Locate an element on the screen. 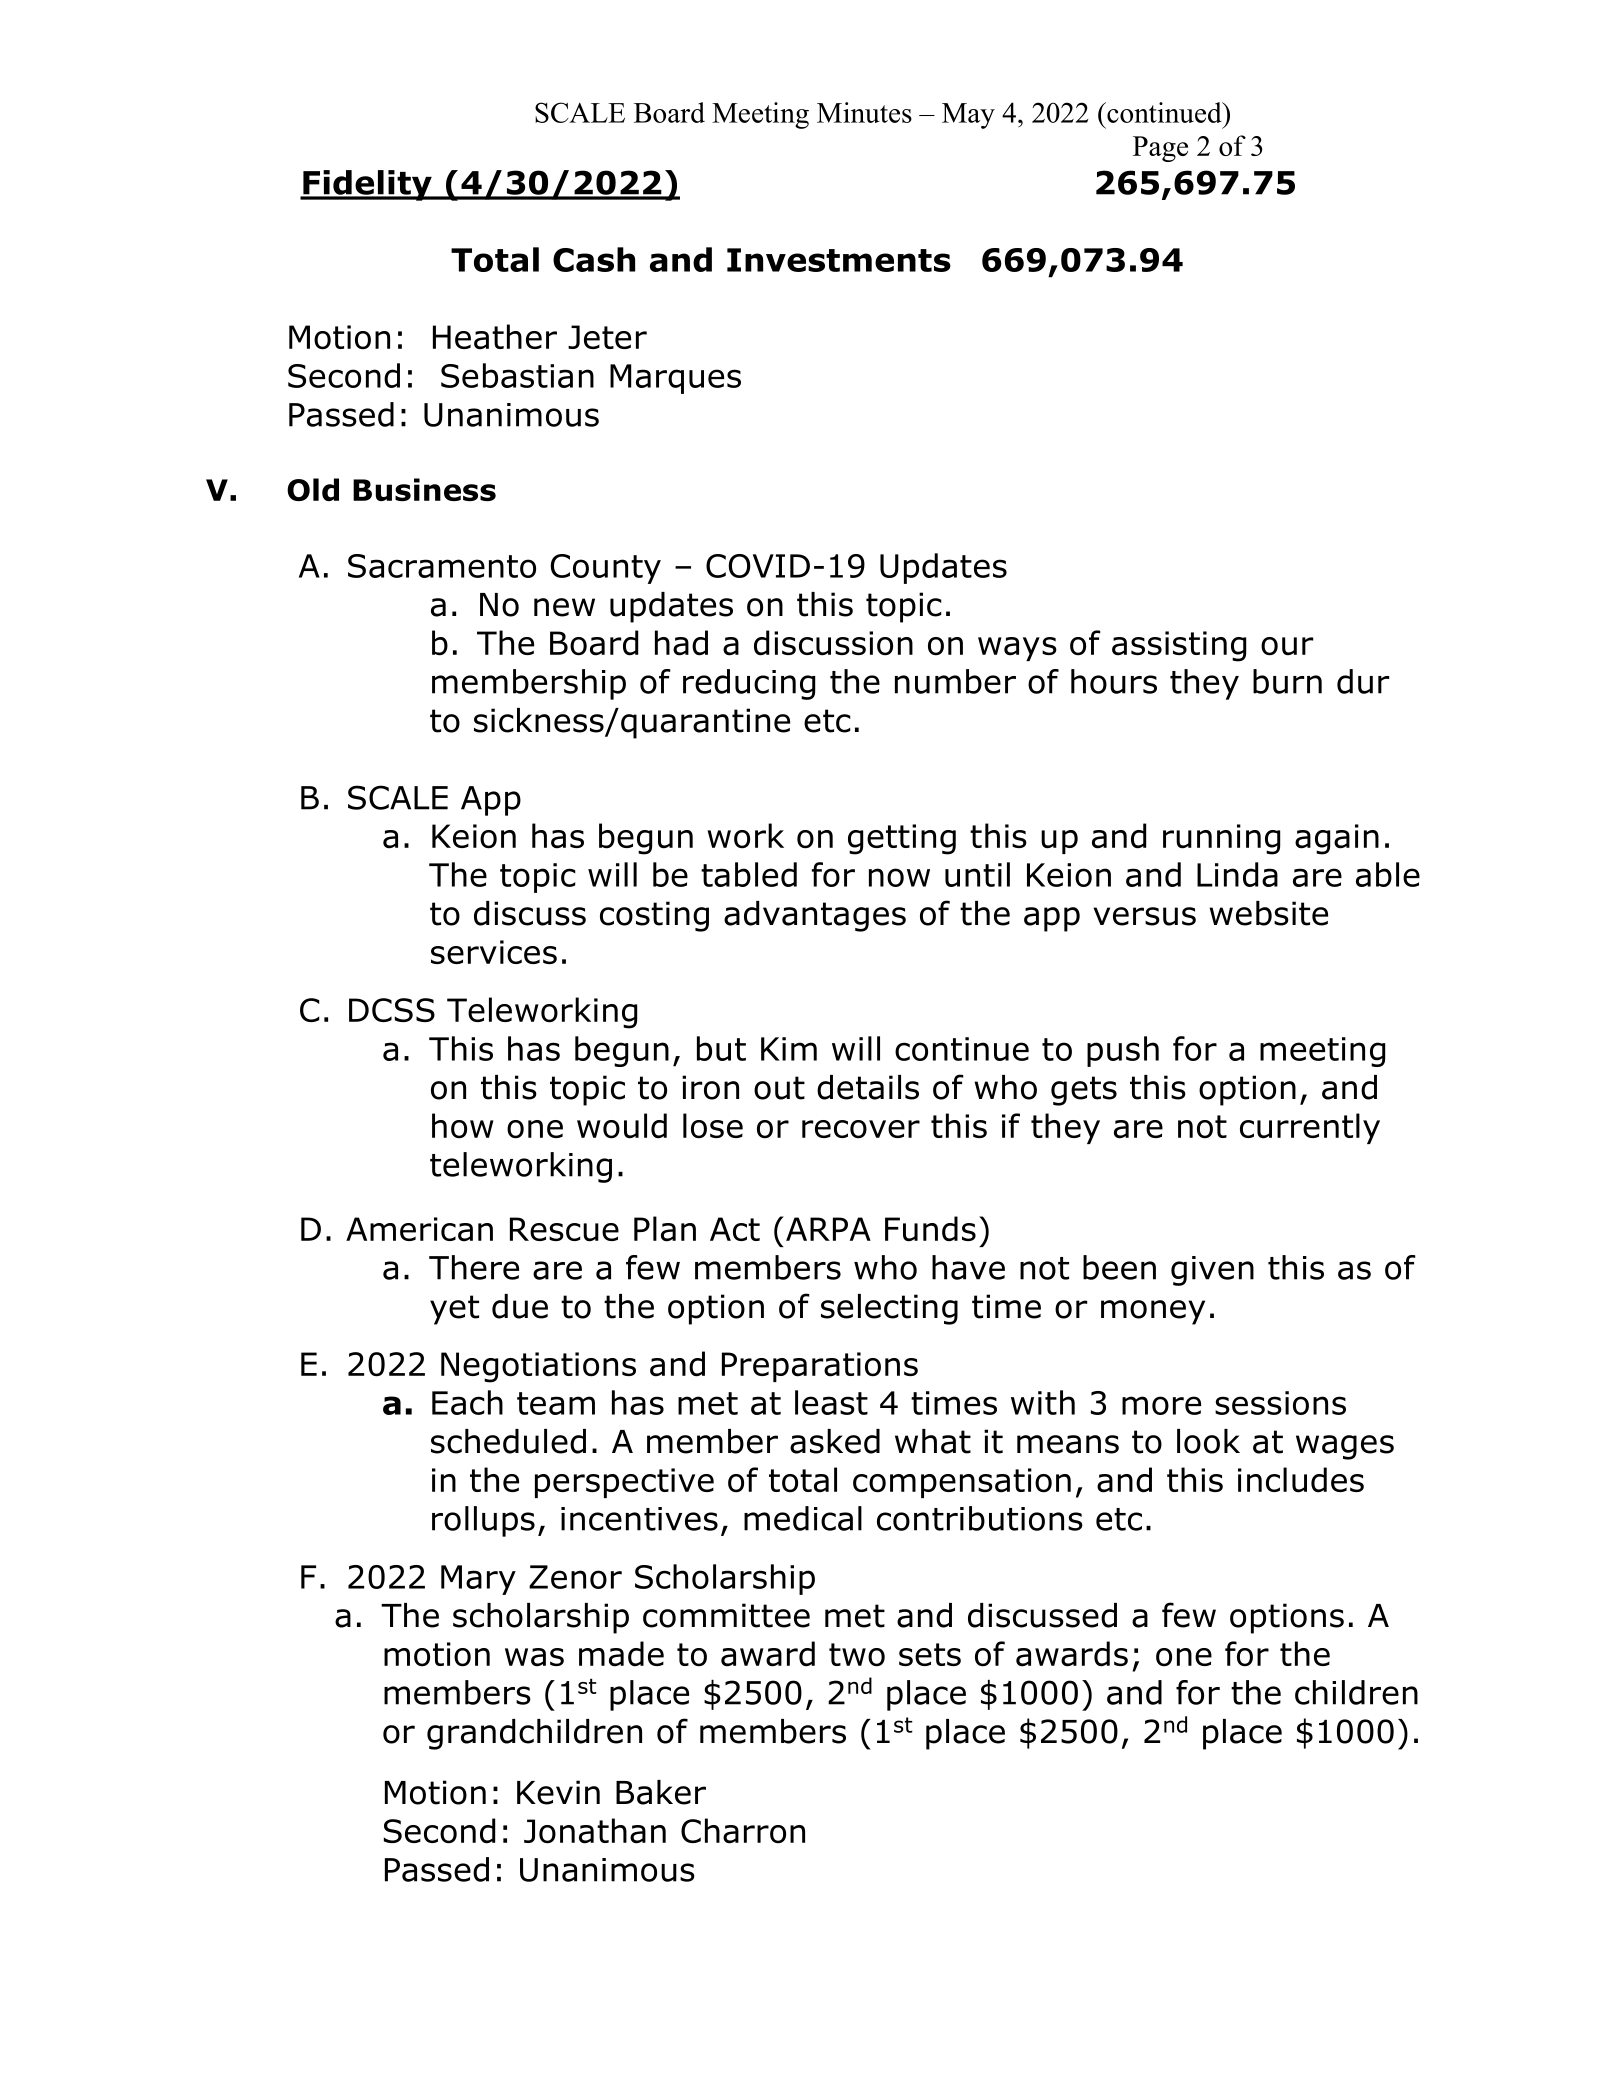 The height and width of the screenshot is (2098, 1622). advantages is located at coordinates (815, 916).
